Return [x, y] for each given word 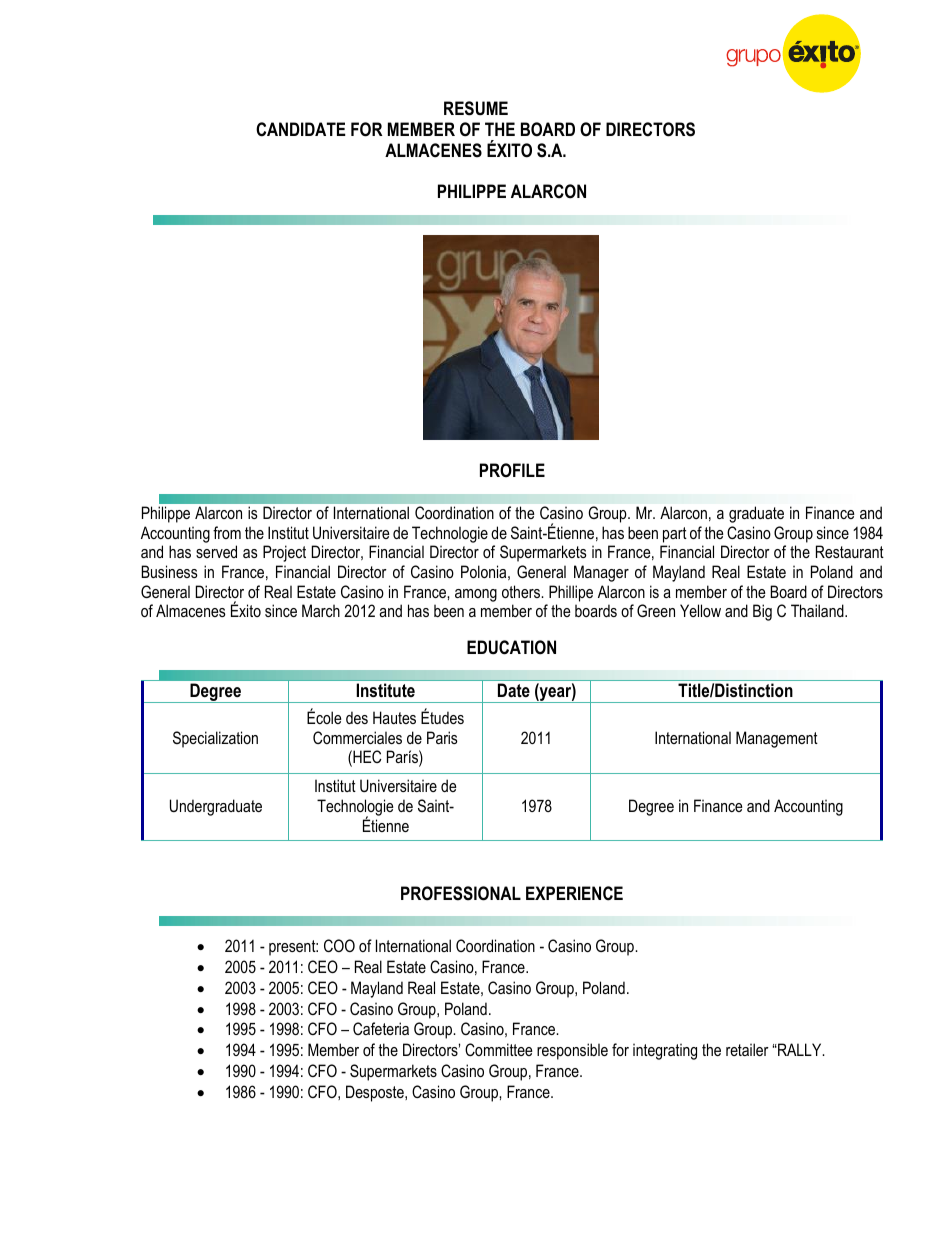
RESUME [476, 108]
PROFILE [512, 470]
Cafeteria [381, 1028]
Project [284, 553]
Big [762, 612]
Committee [499, 1049]
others [522, 591]
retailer [747, 1049]
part [675, 535]
